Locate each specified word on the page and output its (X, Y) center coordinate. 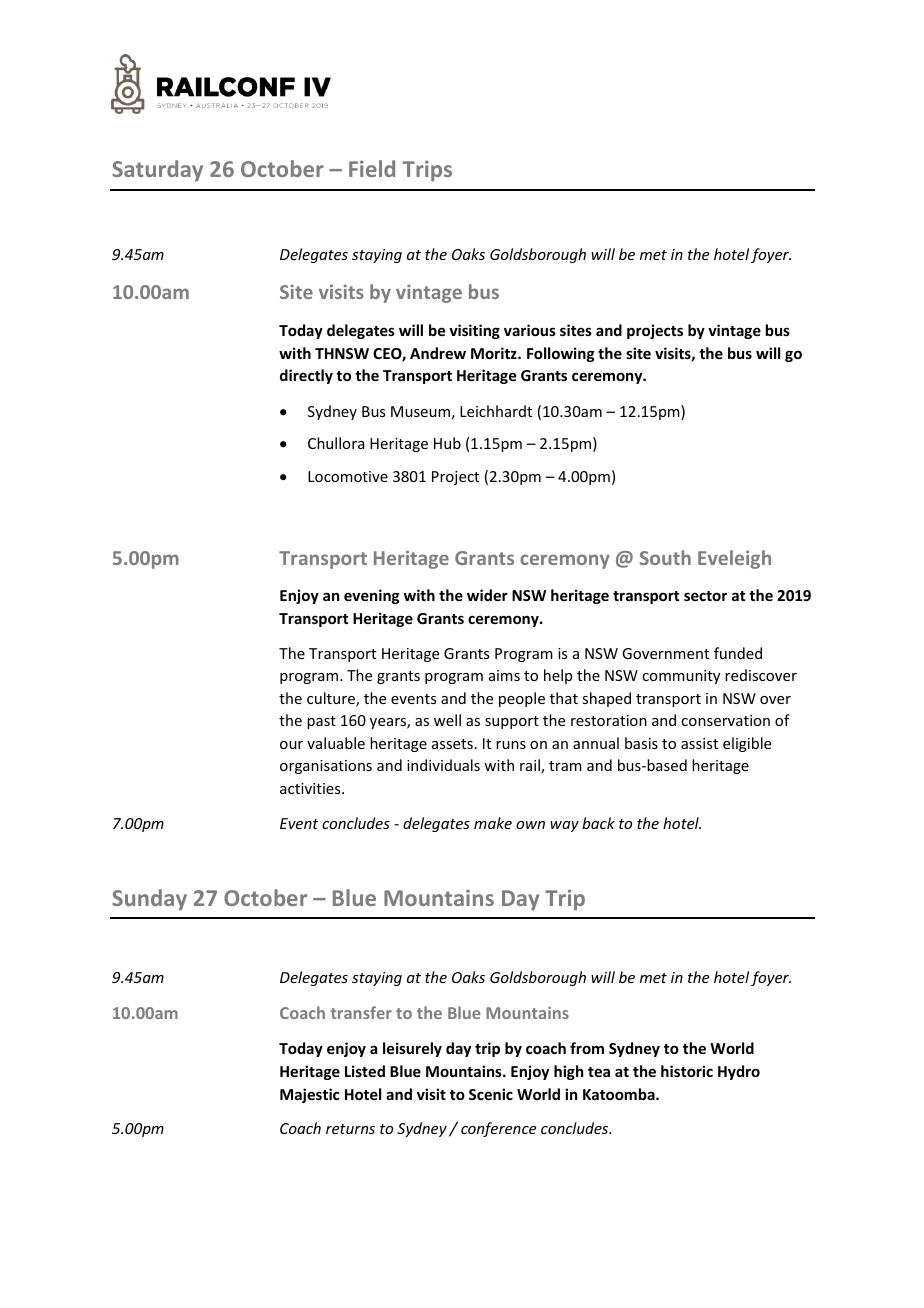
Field (372, 168)
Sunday (149, 900)
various (530, 330)
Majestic (309, 1095)
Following (561, 354)
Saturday (157, 171)
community (681, 677)
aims (504, 675)
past (321, 722)
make (493, 823)
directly (306, 376)
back (598, 823)
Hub (447, 443)
